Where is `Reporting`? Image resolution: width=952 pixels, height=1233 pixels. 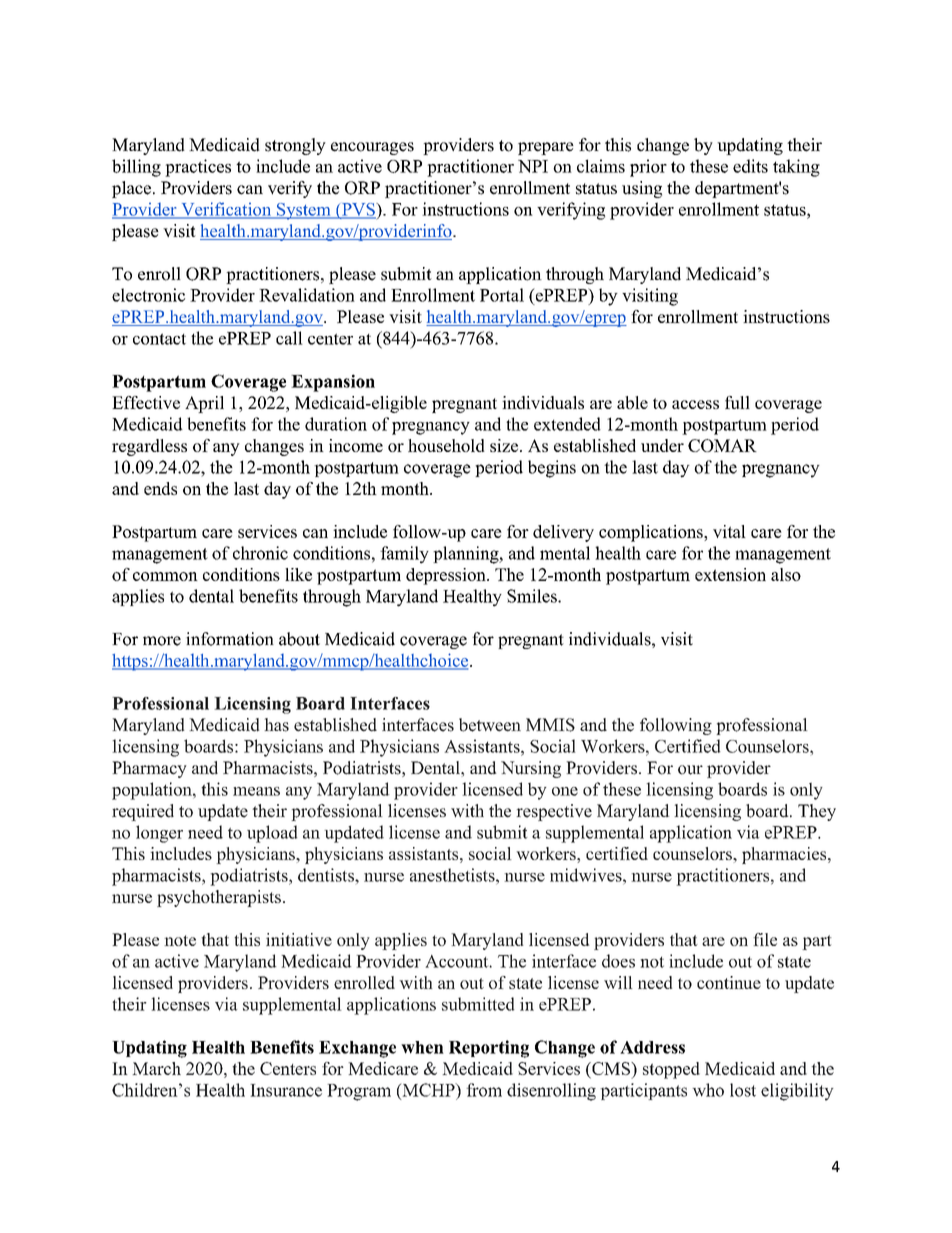 Reporting is located at coordinates (489, 1049).
